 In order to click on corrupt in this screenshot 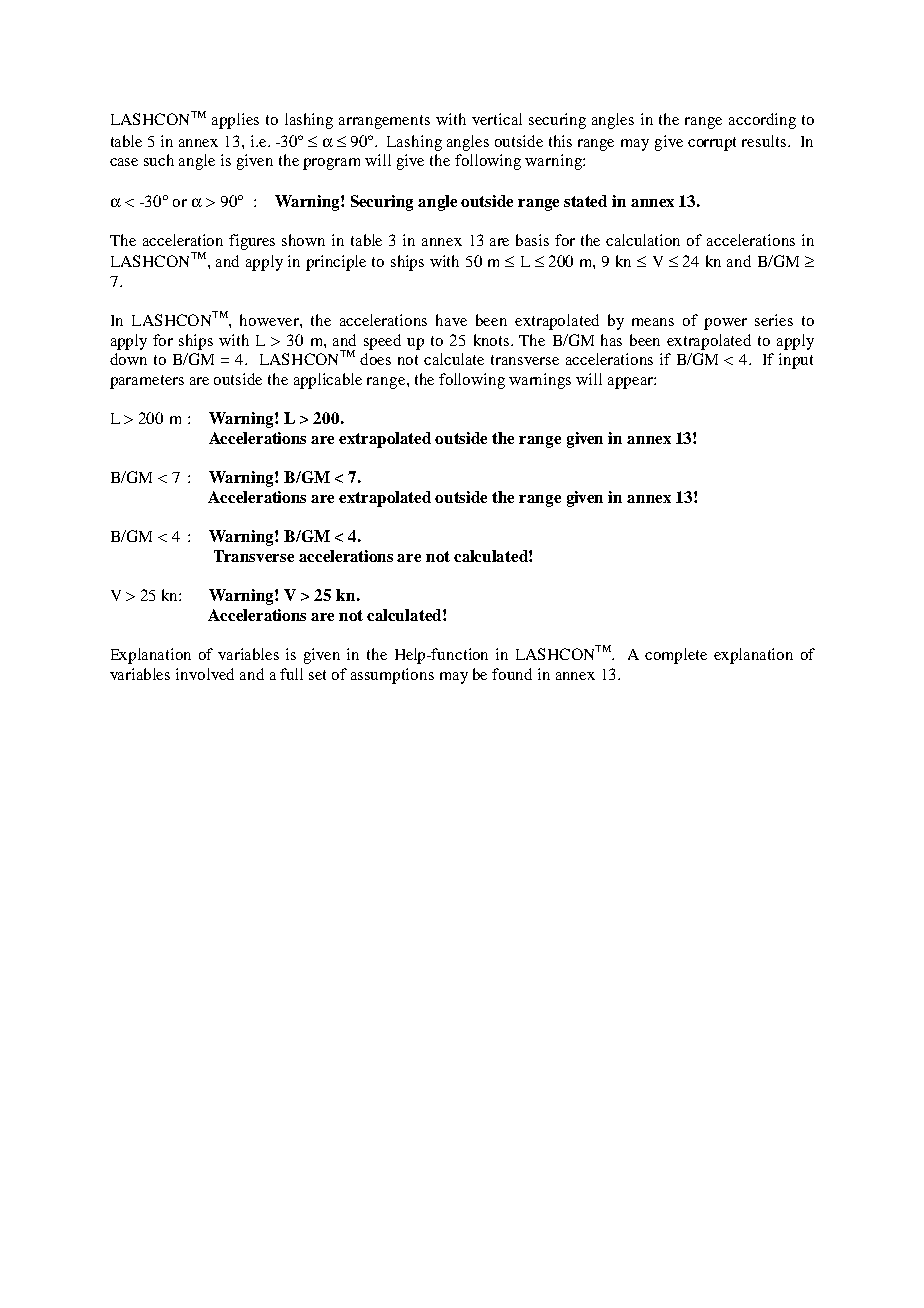, I will do `click(712, 144)`.
